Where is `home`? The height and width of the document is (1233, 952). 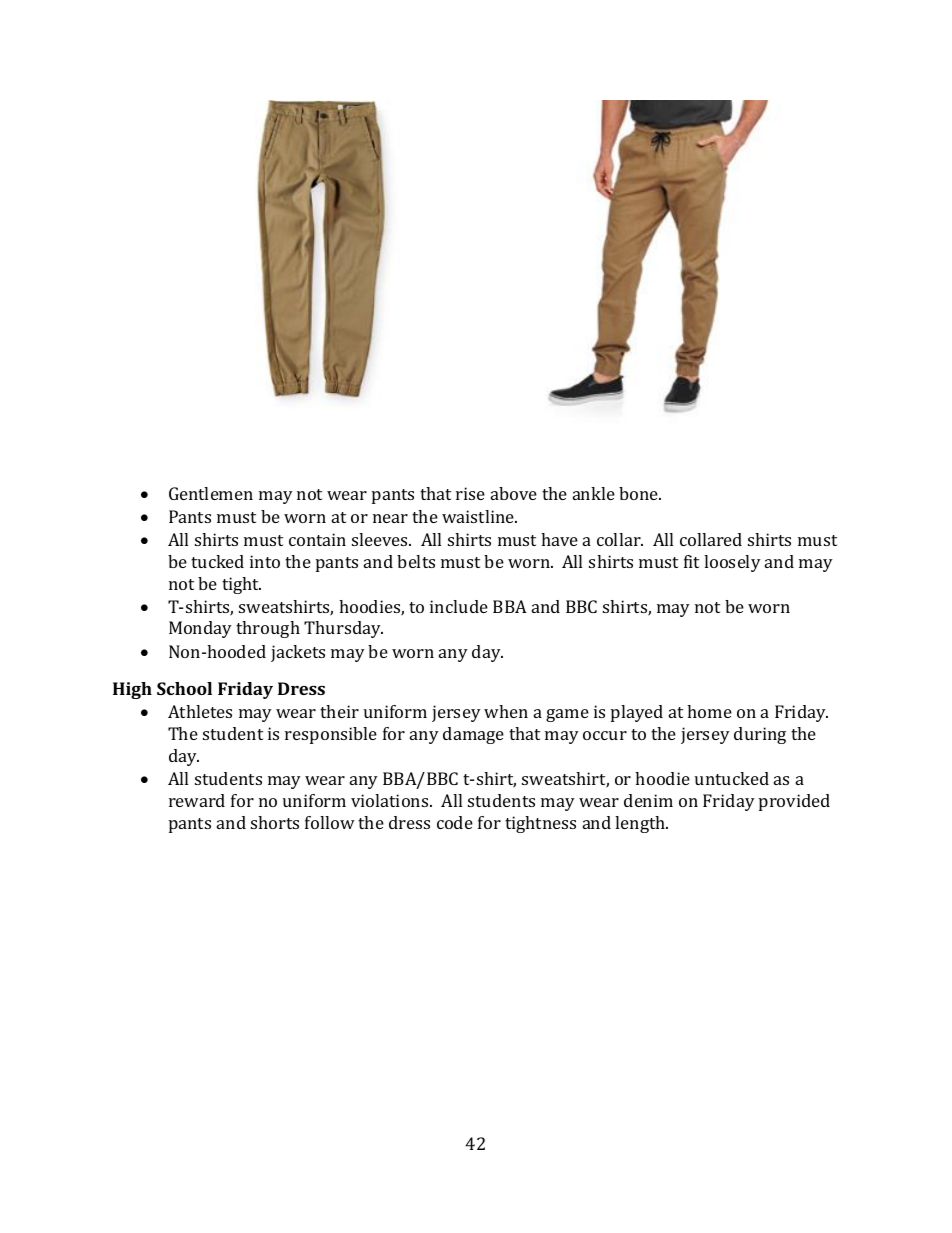
home is located at coordinates (709, 711).
